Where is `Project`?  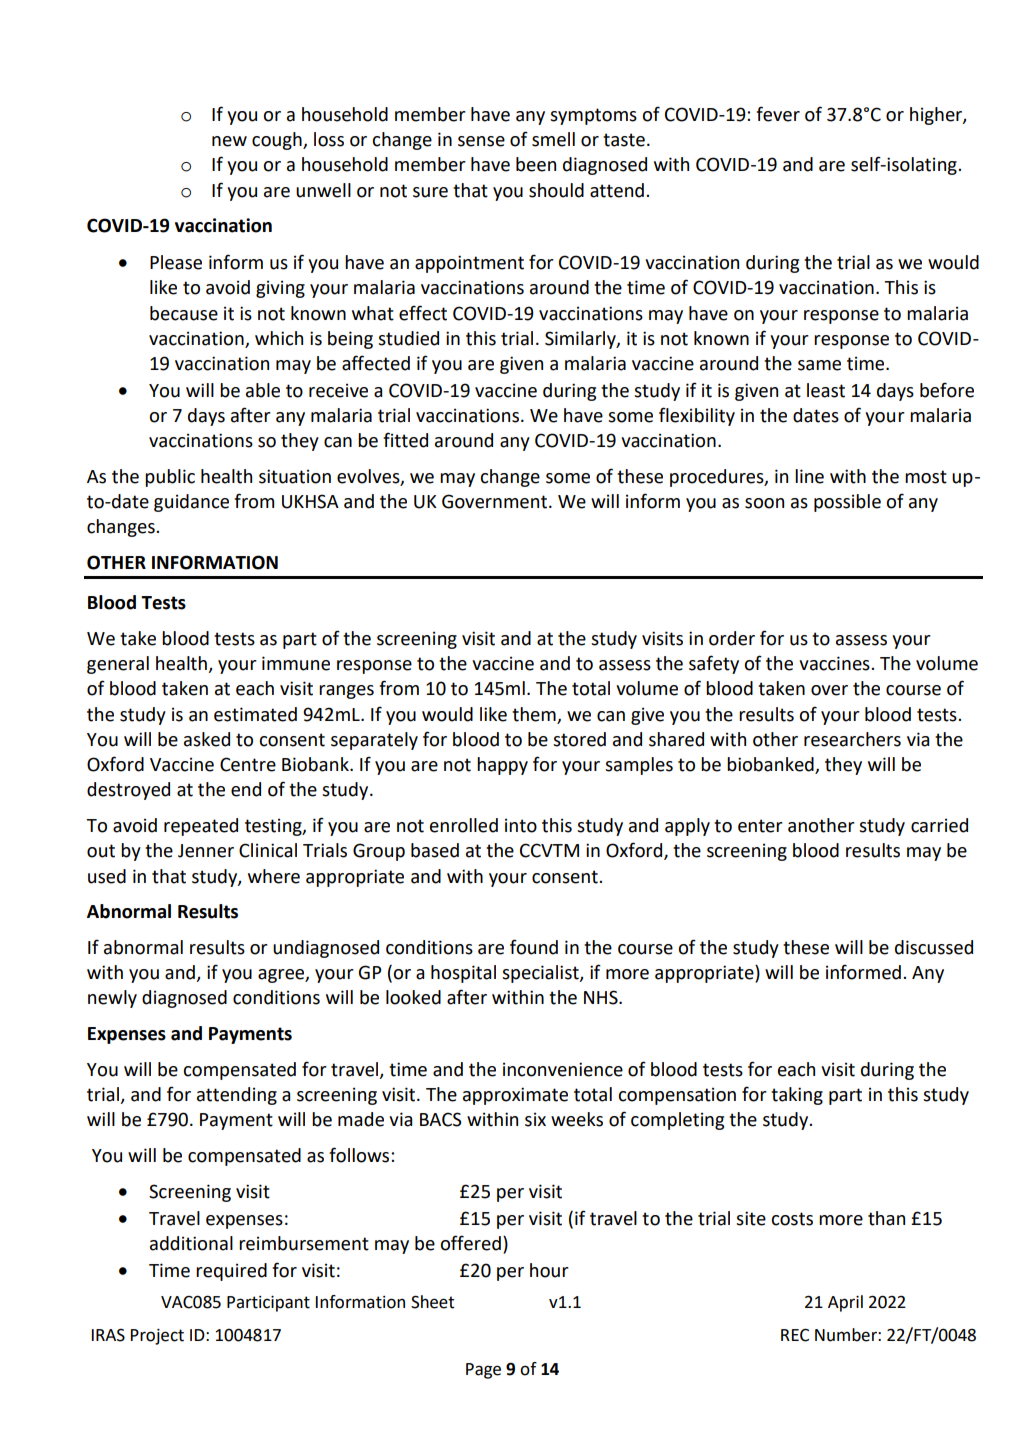
Project is located at coordinates (157, 1337).
